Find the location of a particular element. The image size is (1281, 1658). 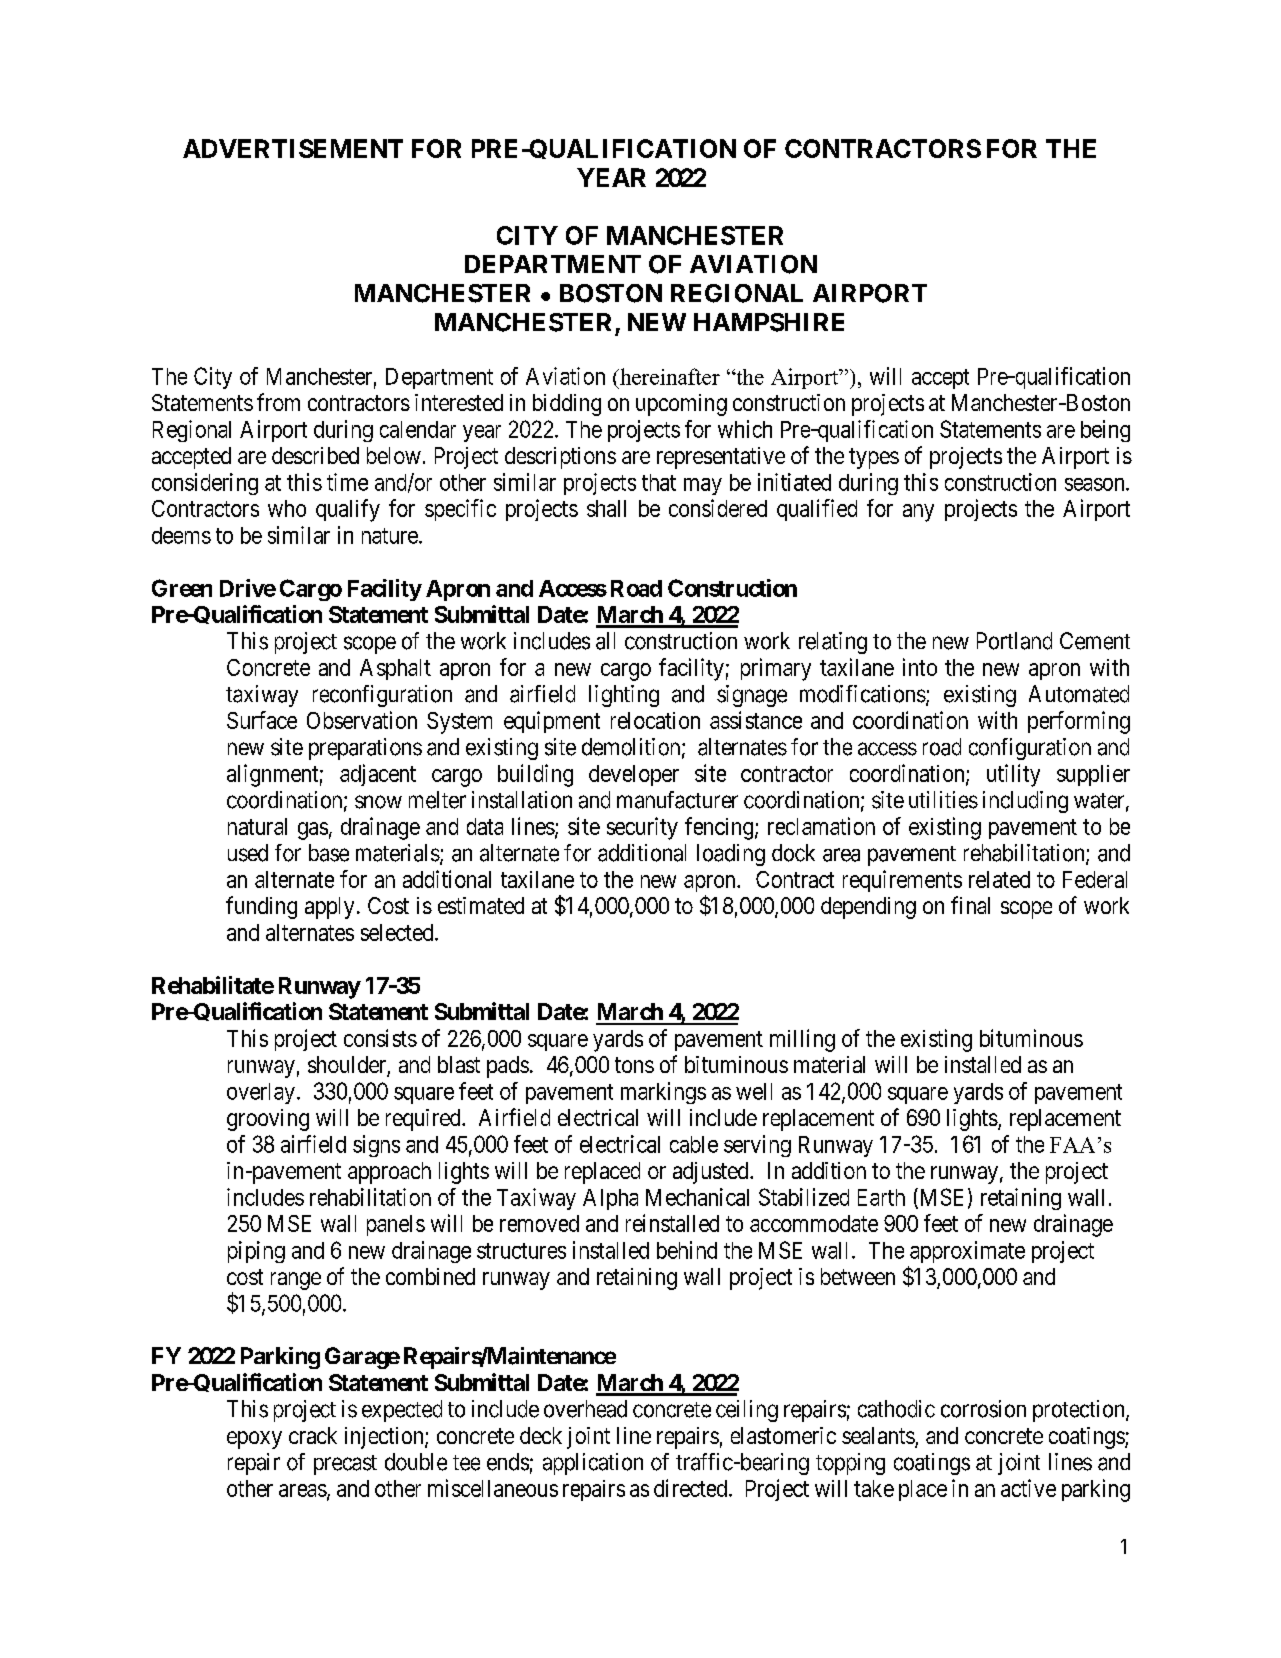

application is located at coordinates (593, 1464).
